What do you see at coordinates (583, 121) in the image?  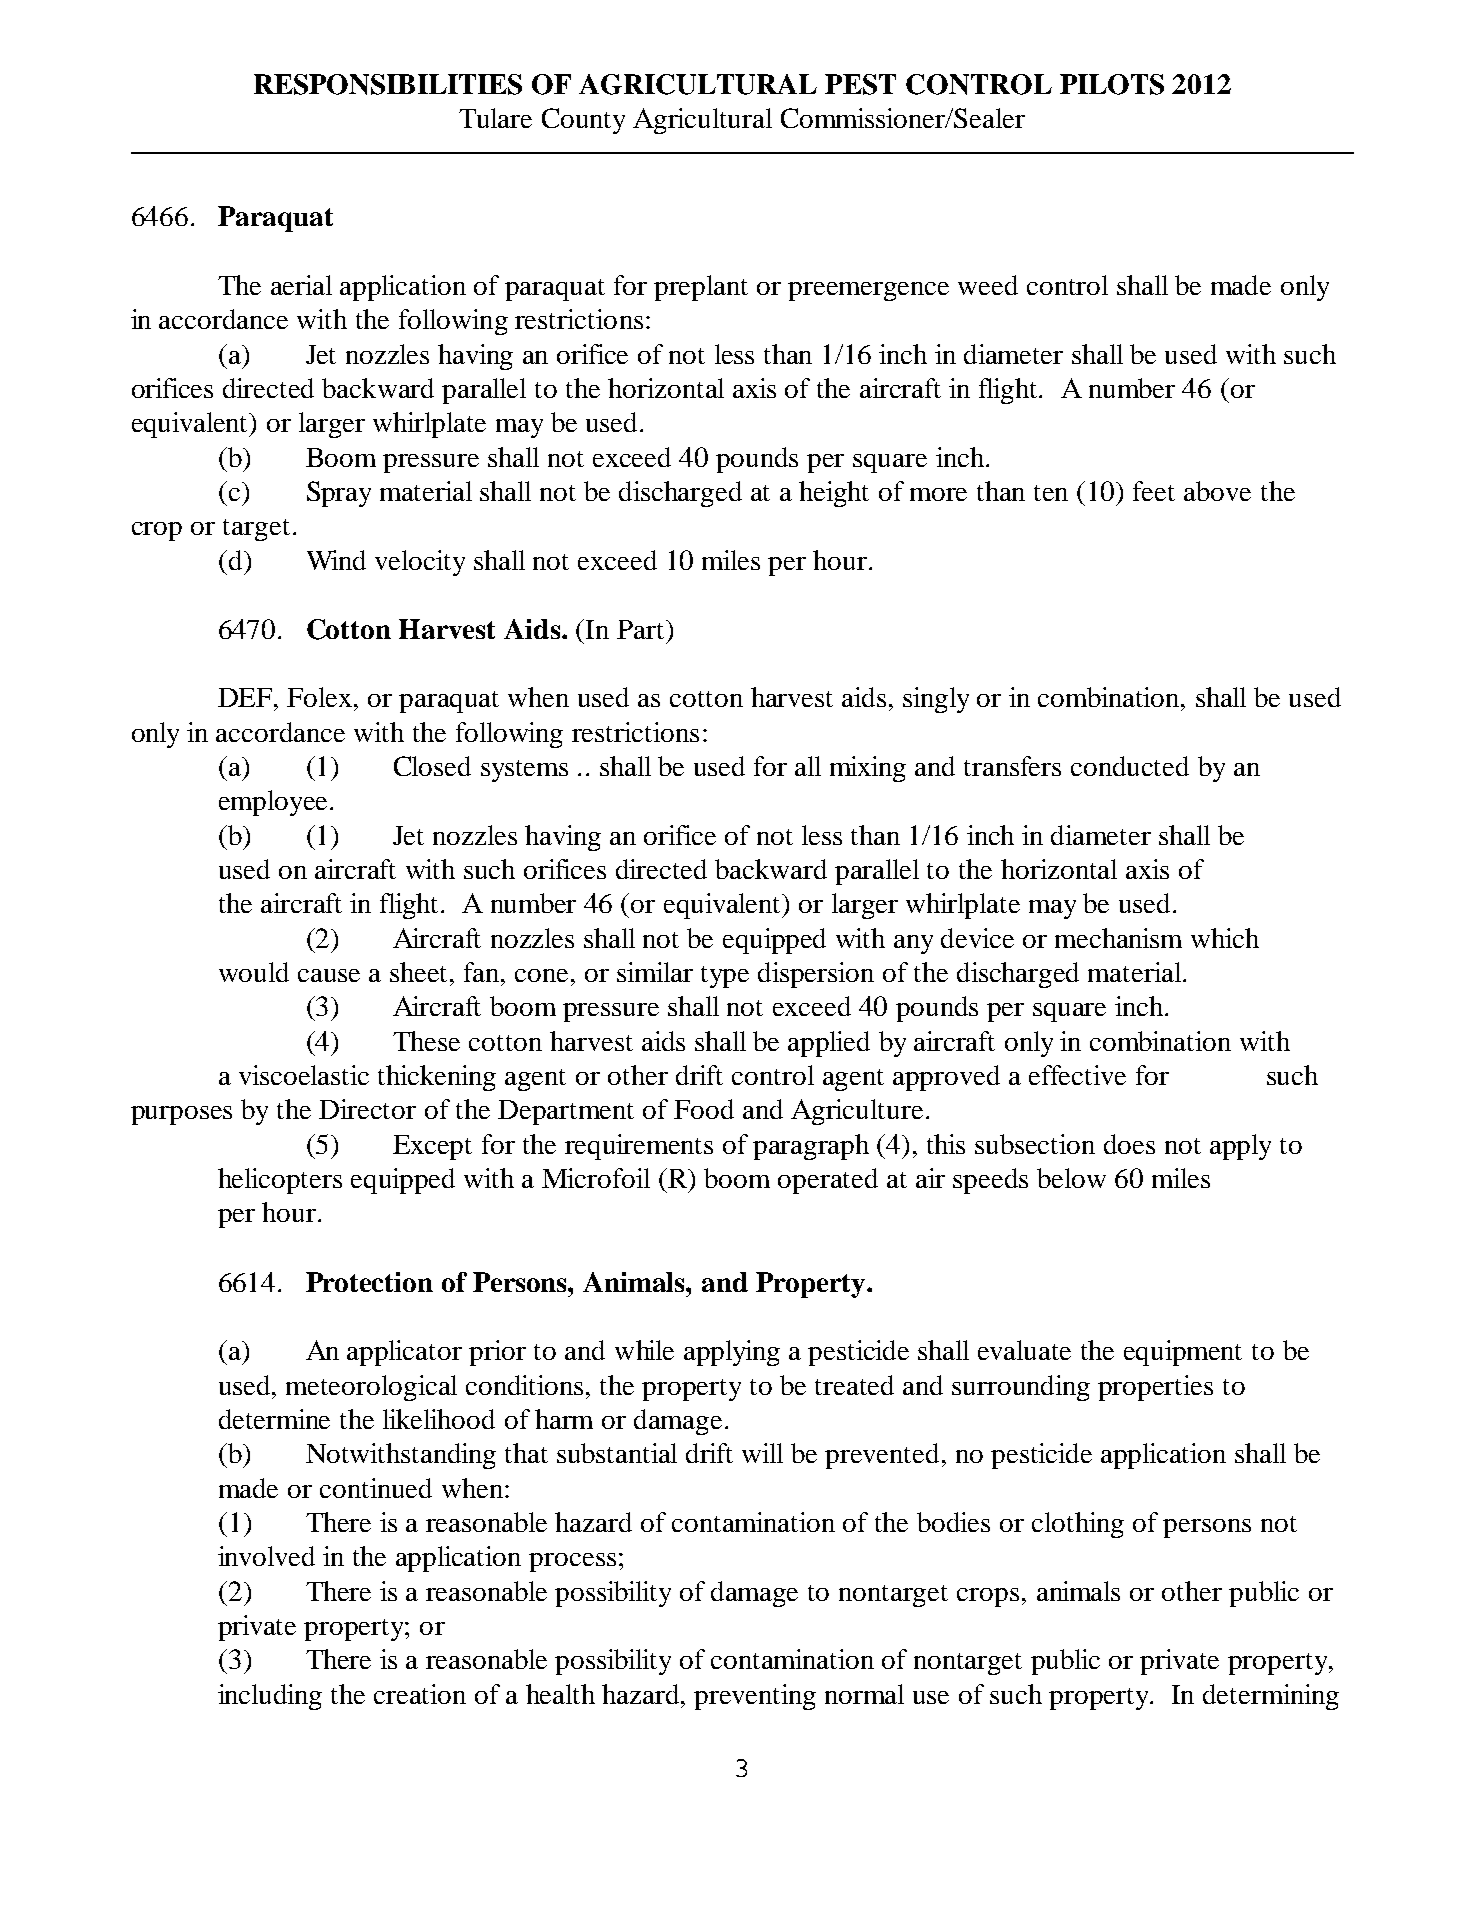 I see `County` at bounding box center [583, 121].
